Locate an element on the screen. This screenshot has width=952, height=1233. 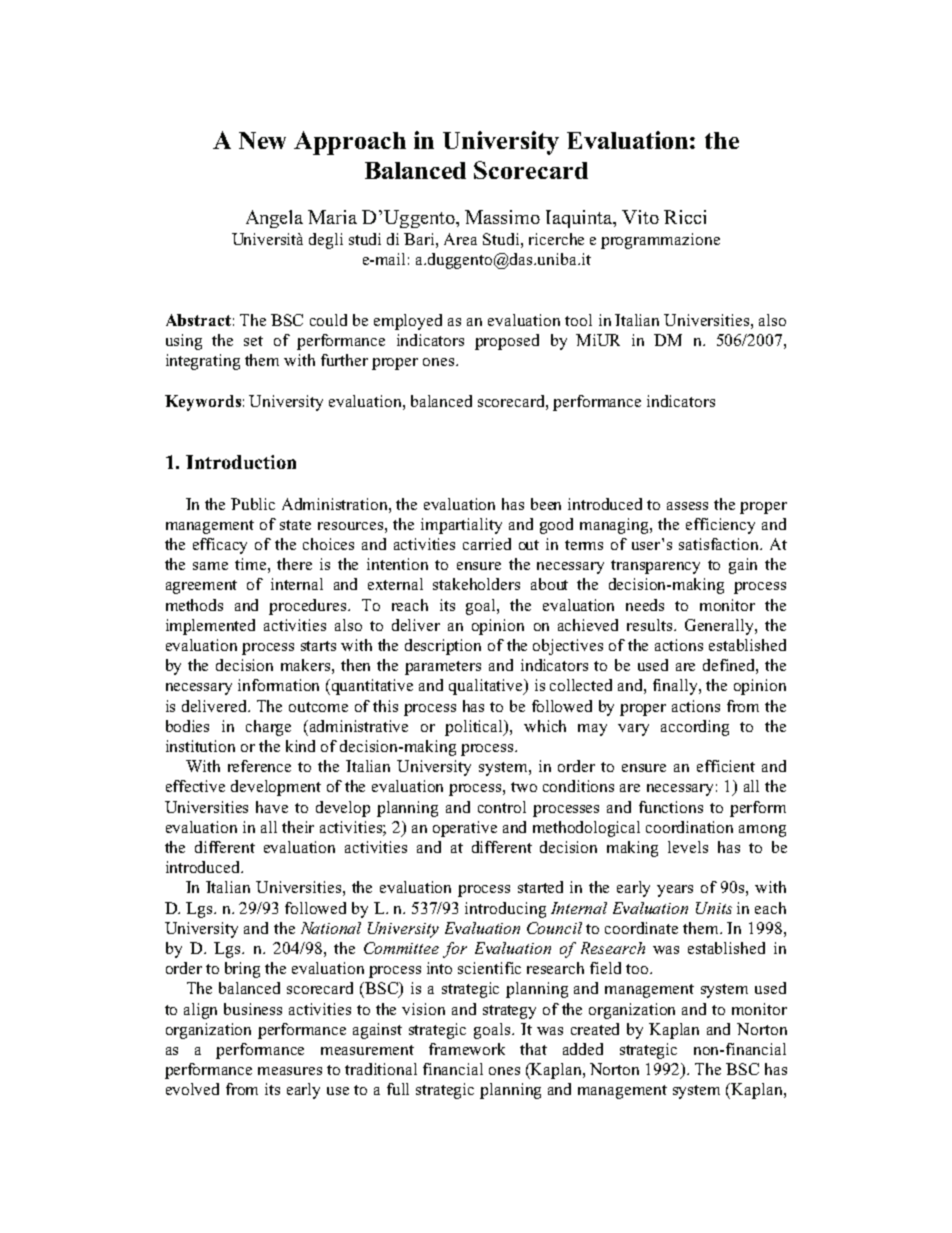
assess is located at coordinates (687, 506).
